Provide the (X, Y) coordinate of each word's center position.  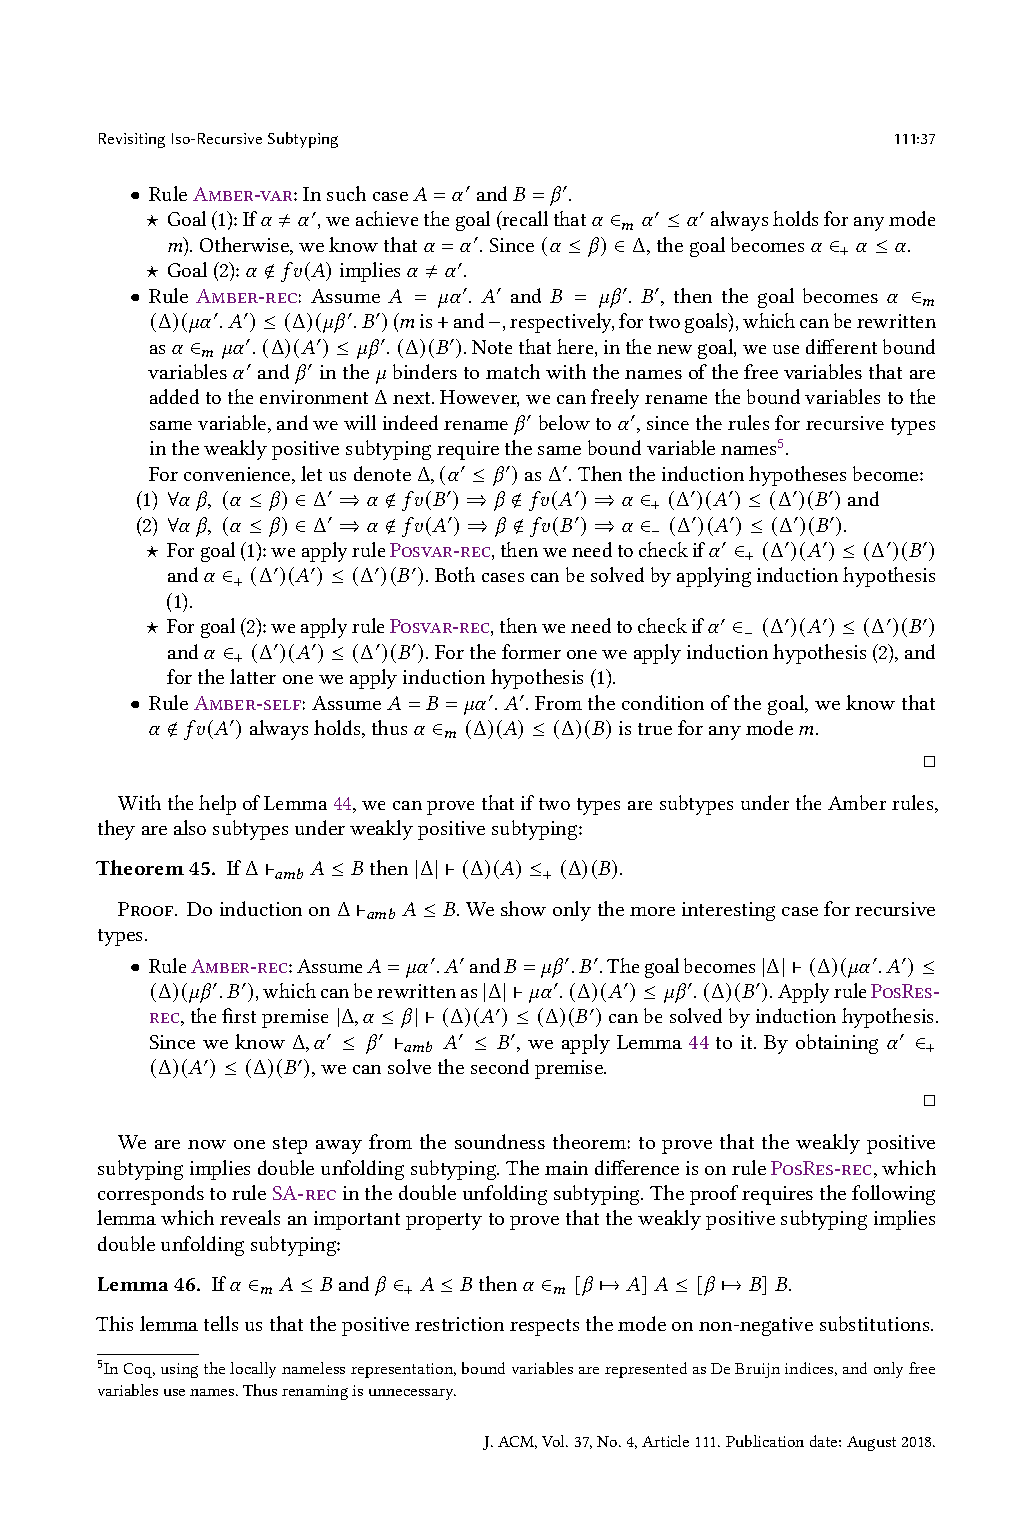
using (179, 1370)
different (841, 346)
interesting (728, 911)
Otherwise (245, 246)
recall (524, 220)
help (217, 805)
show (523, 908)
